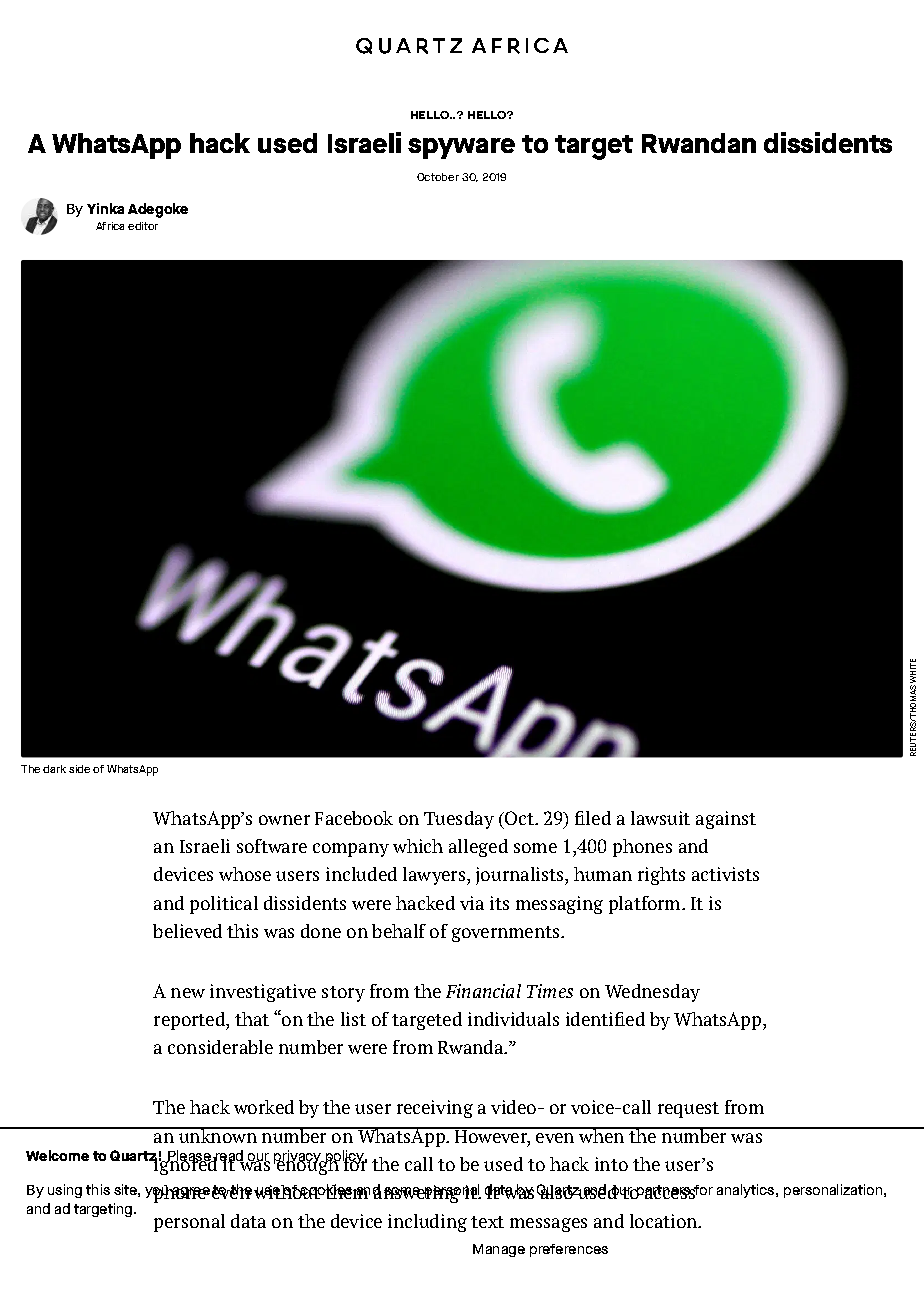  What do you see at coordinates (461, 148) in the screenshot?
I see `spyware` at bounding box center [461, 148].
